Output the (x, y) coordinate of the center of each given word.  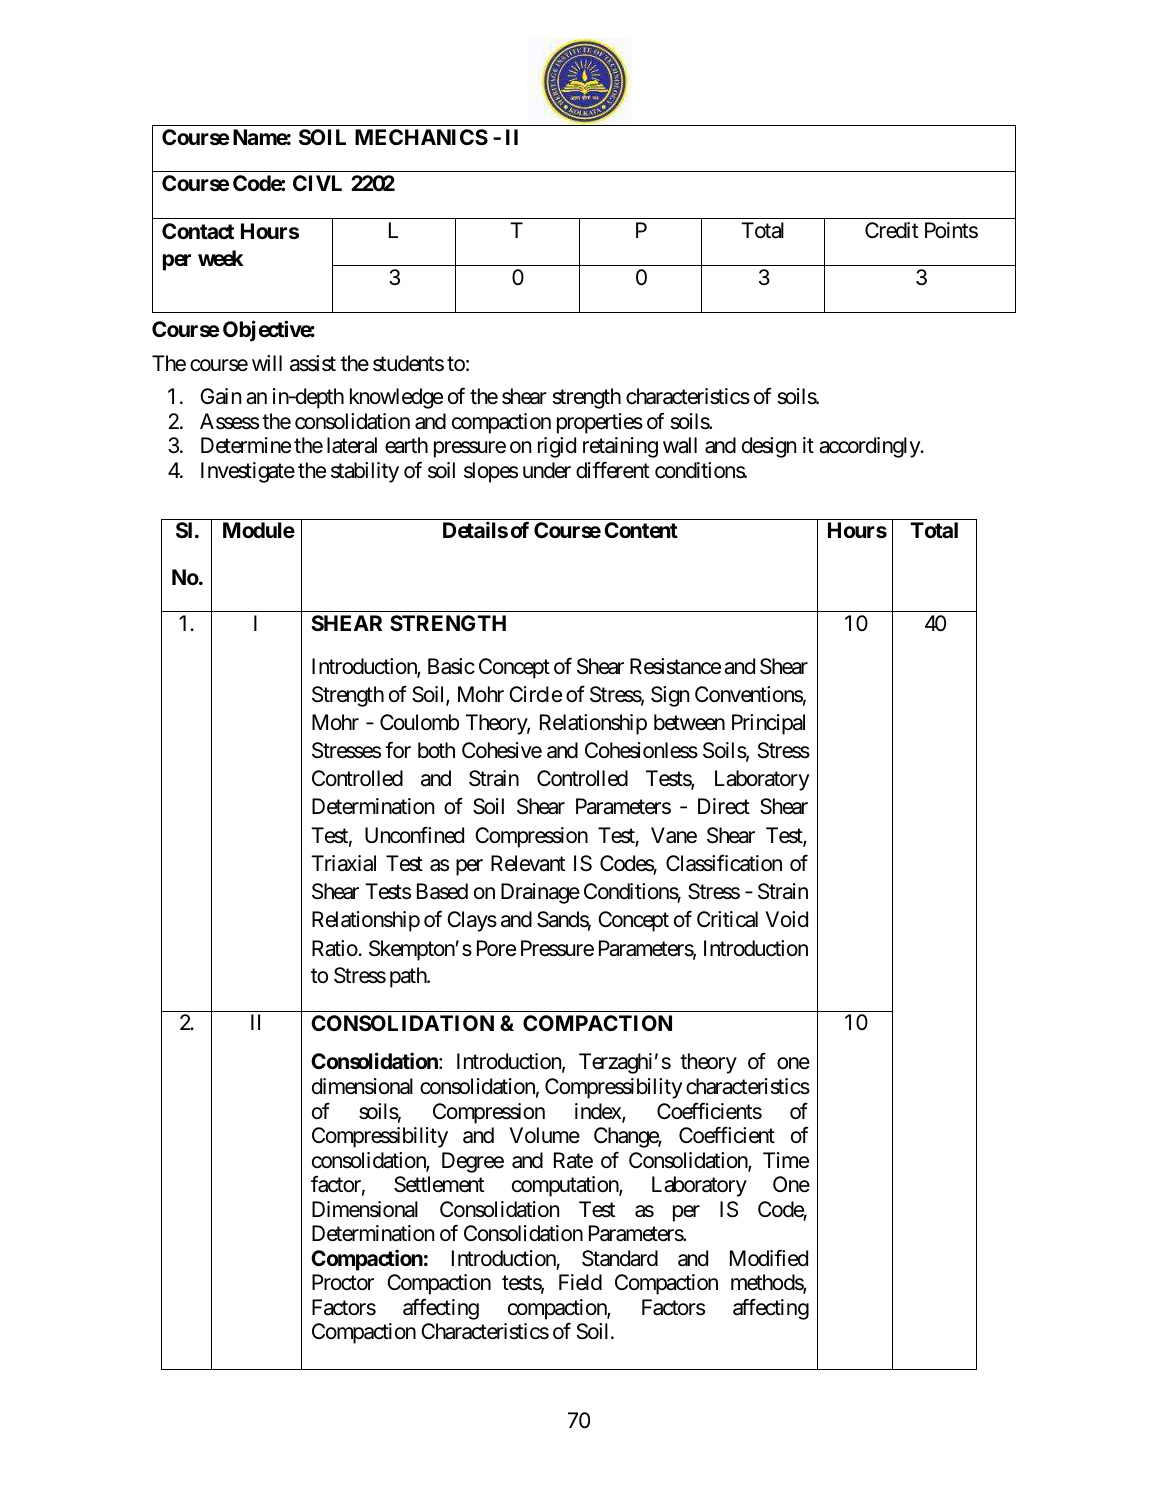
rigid (557, 447)
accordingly (870, 447)
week (220, 258)
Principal (768, 724)
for (398, 750)
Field (580, 1282)
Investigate (248, 472)
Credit (891, 230)
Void (786, 919)
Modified (769, 1258)
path (409, 977)
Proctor (343, 1282)
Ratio (335, 948)
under (547, 470)
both (436, 750)
